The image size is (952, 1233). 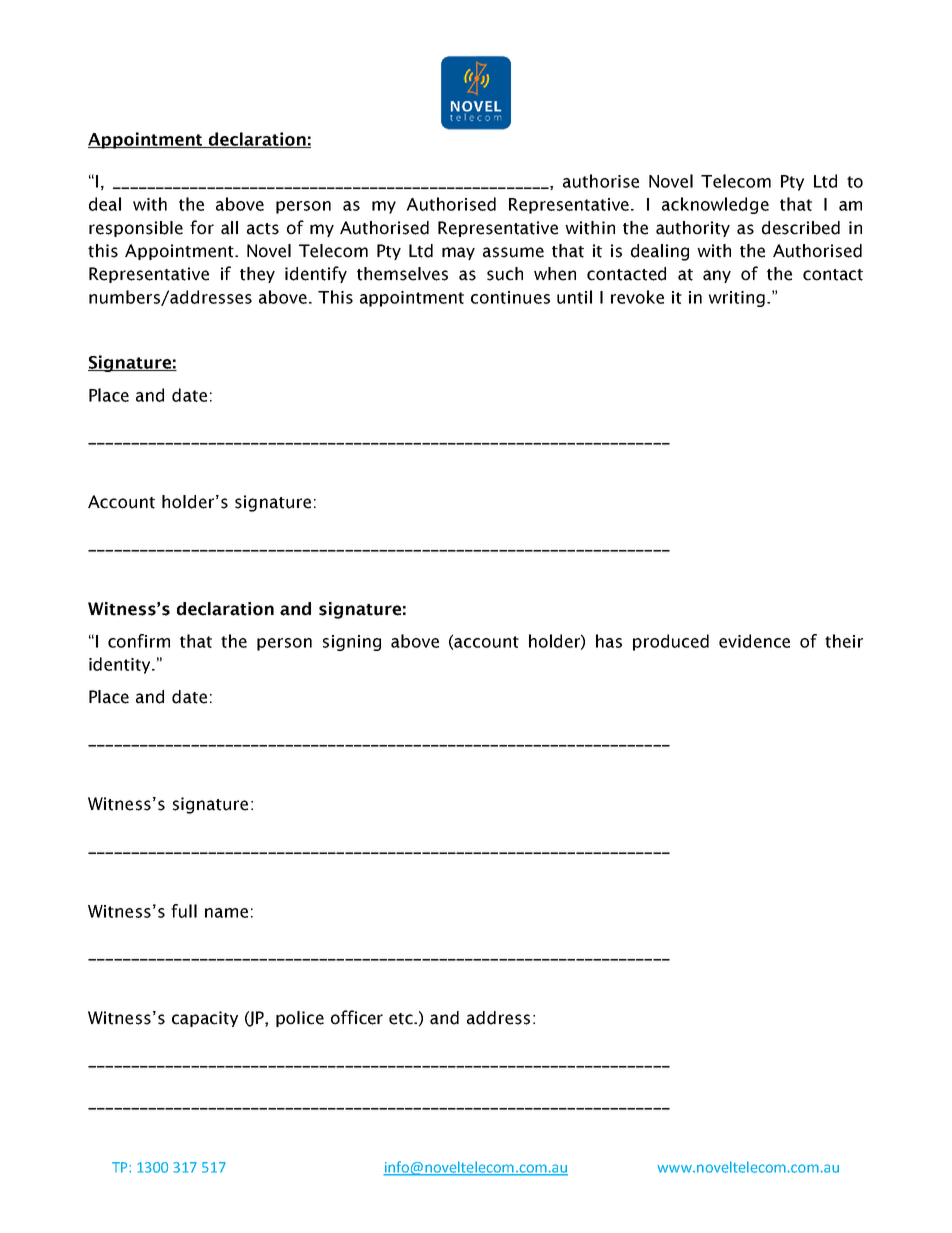 What do you see at coordinates (754, 641) in the screenshot?
I see `evidence` at bounding box center [754, 641].
